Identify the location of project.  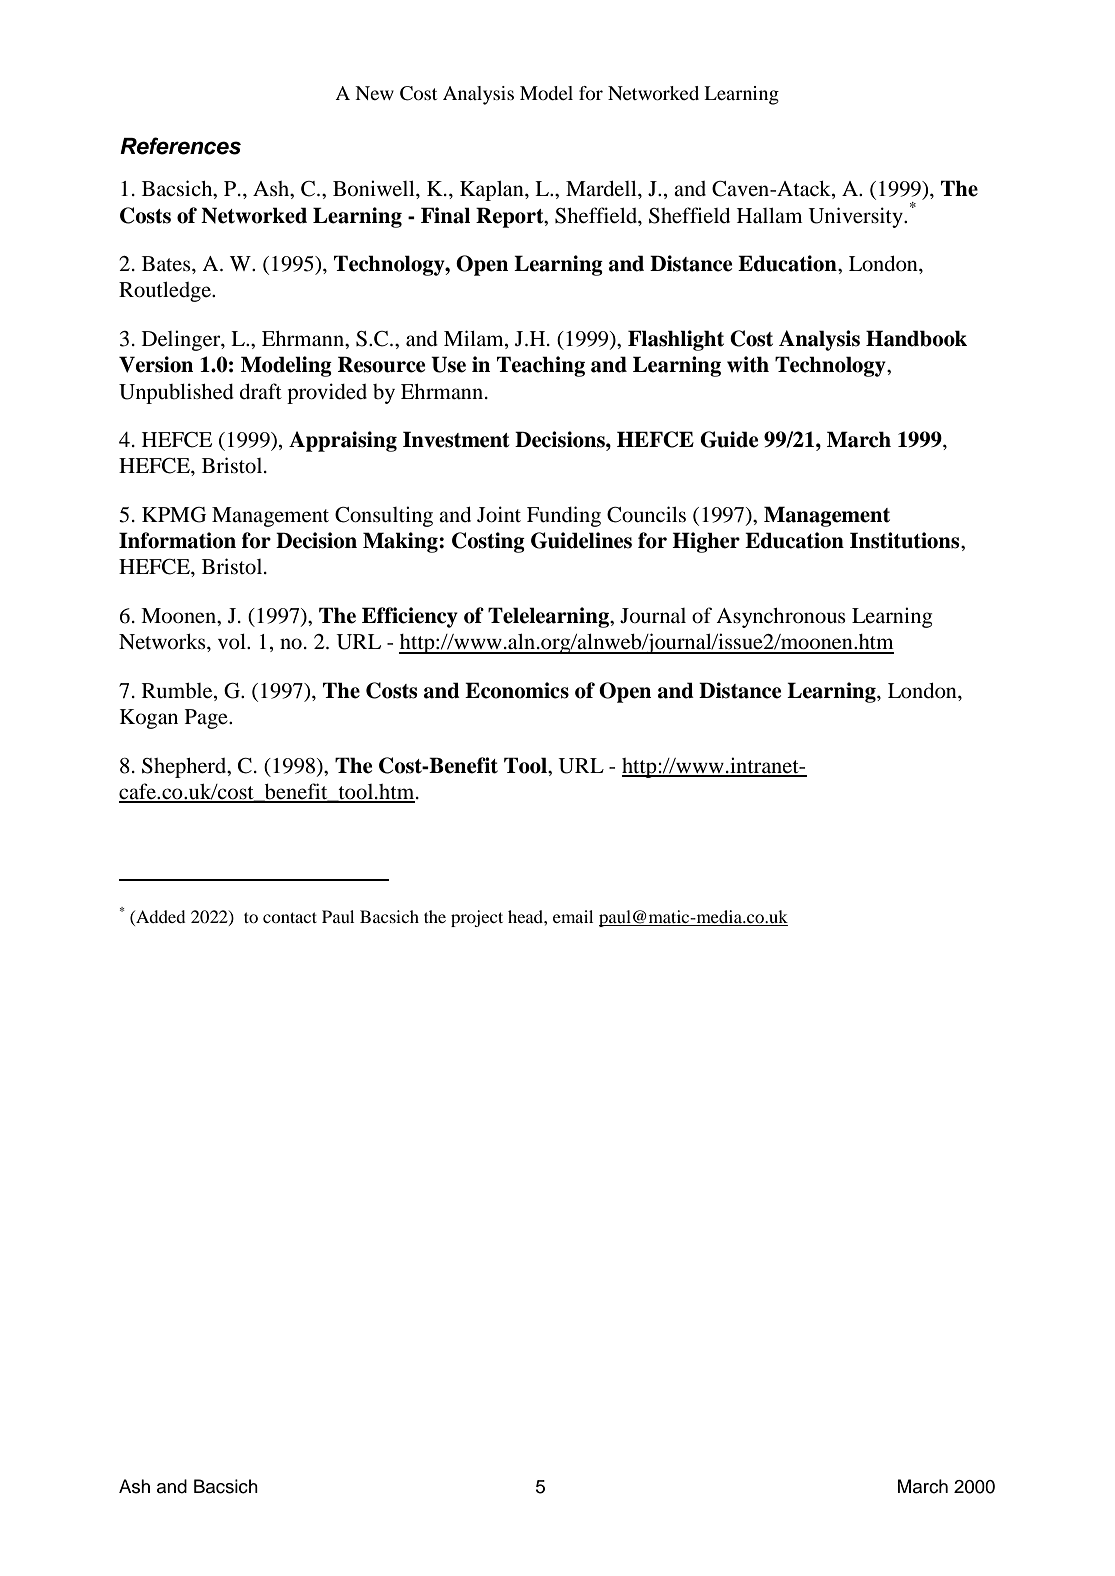
(477, 918).
